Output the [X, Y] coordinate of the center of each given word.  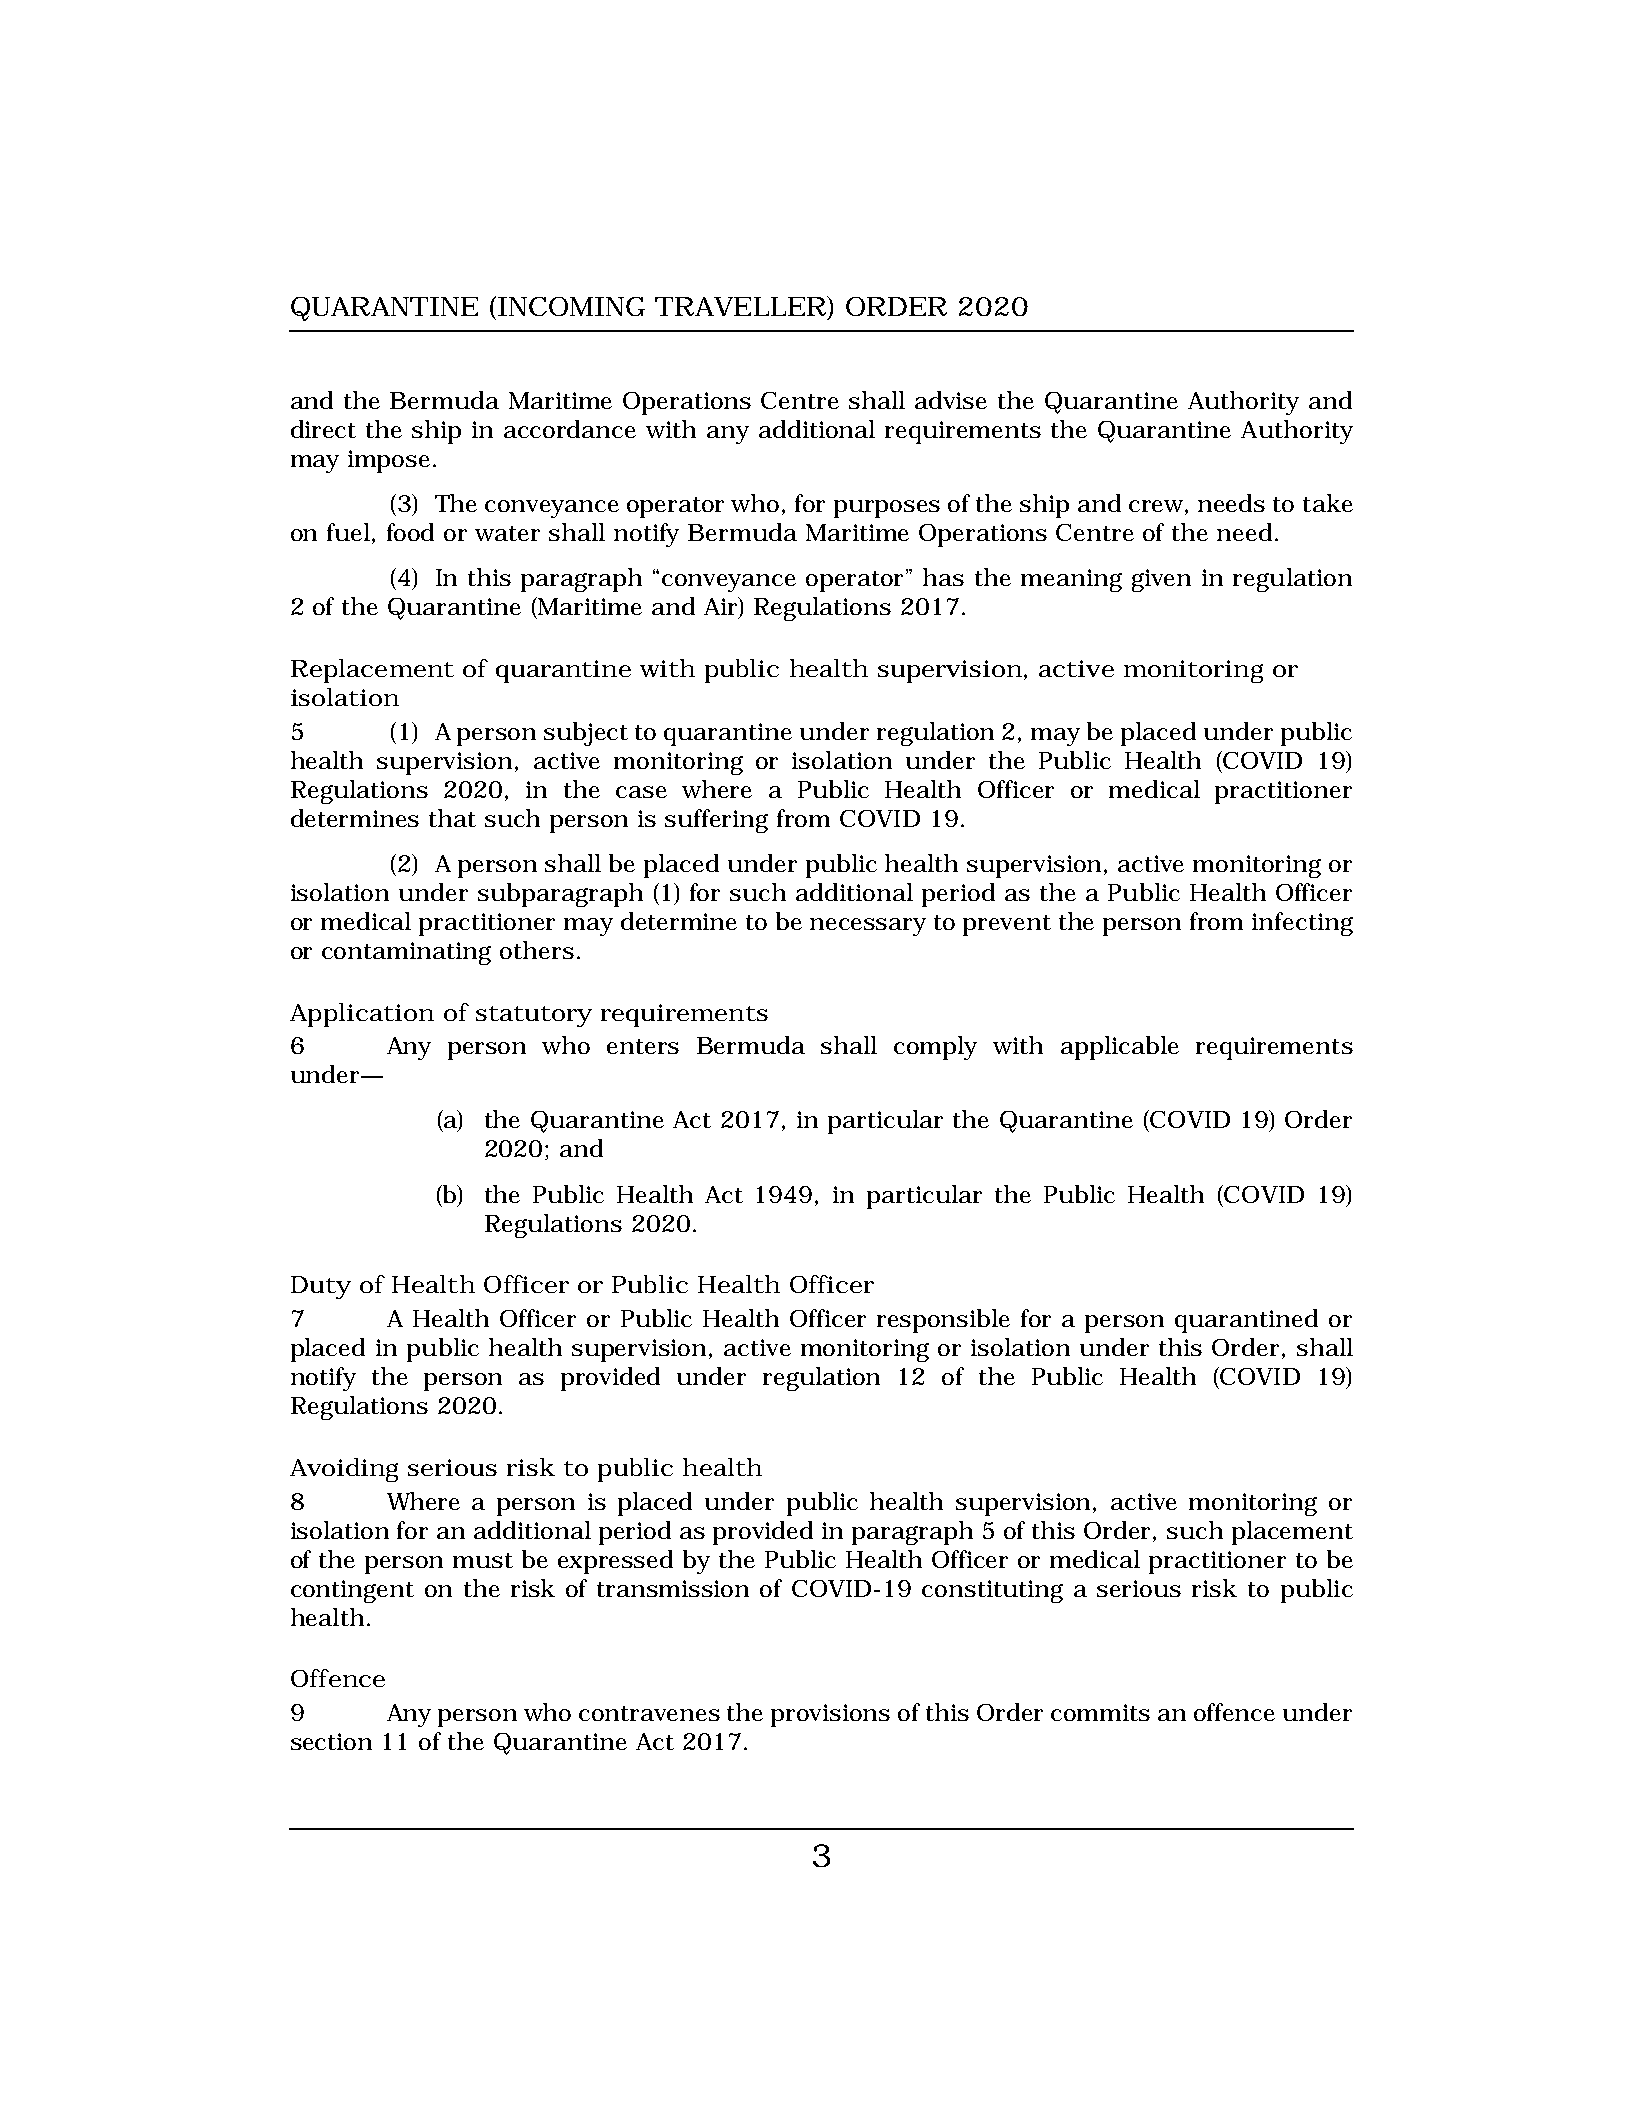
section [331, 1741]
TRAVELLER [740, 306]
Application [362, 1015]
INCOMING [571, 306]
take [1328, 503]
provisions [830, 1715]
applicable [1120, 1048]
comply [935, 1048]
